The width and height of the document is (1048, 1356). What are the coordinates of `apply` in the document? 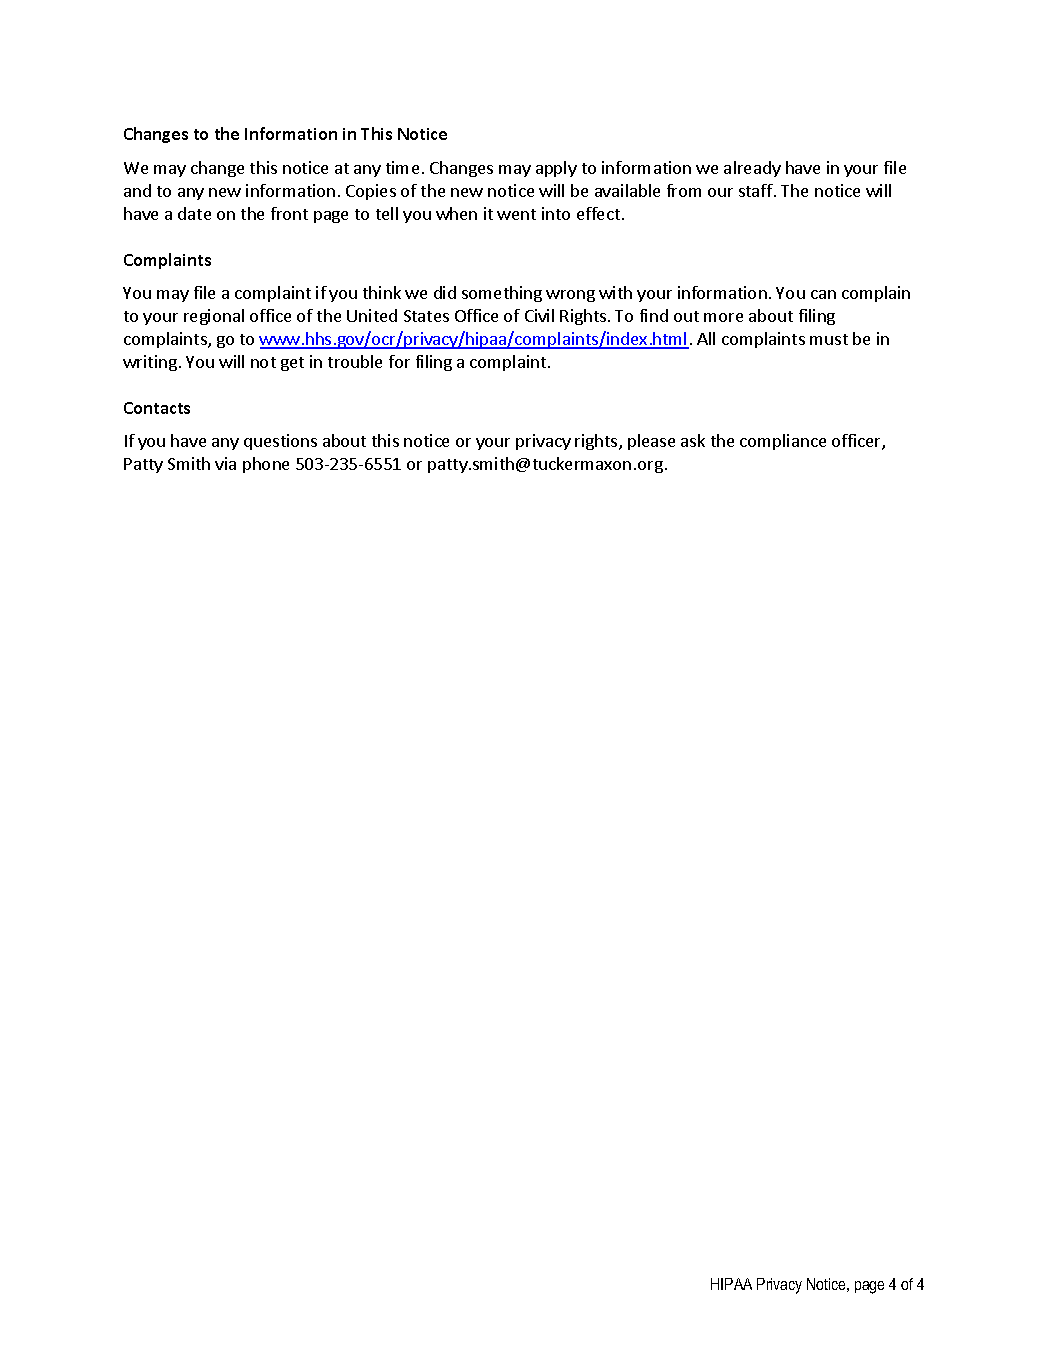 It's located at (556, 169).
